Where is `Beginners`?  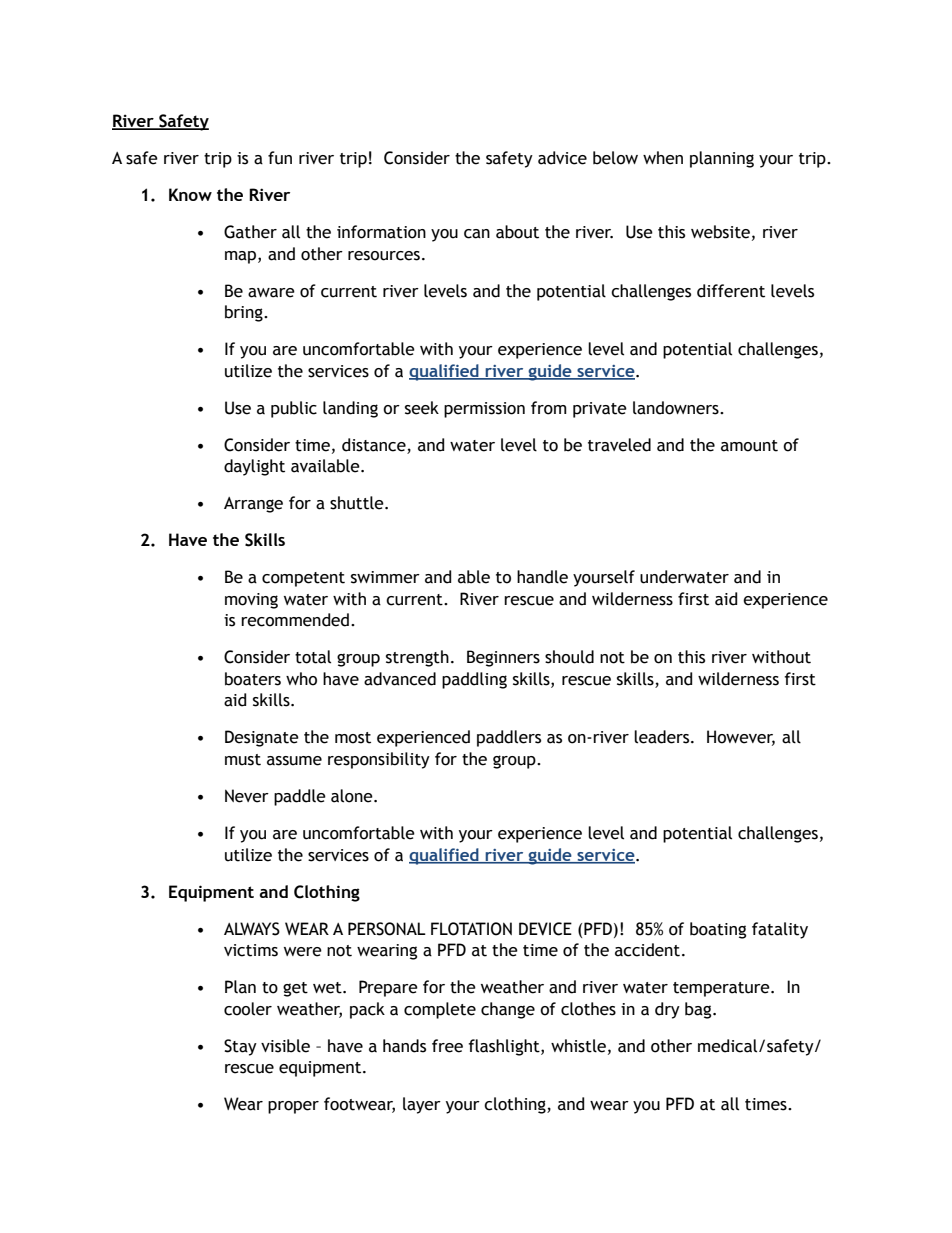 Beginners is located at coordinates (503, 658).
